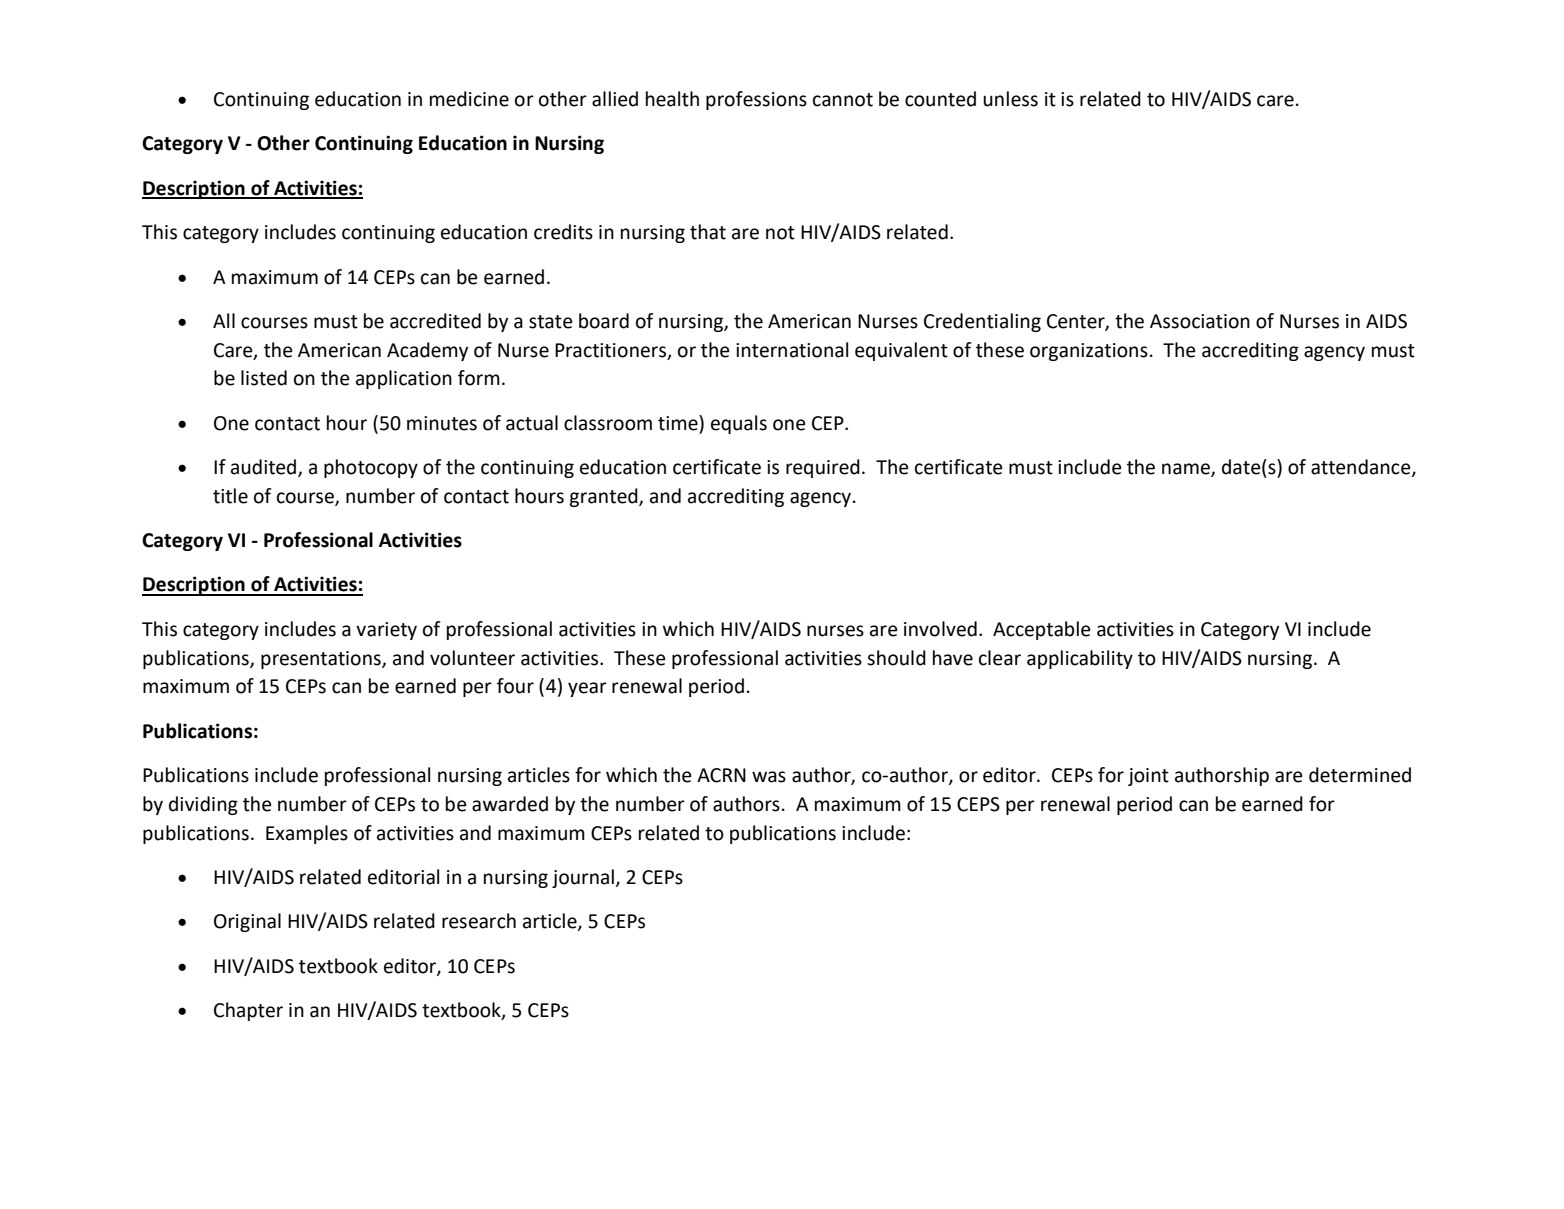 The image size is (1564, 1209). I want to click on applicability, so click(1080, 659).
